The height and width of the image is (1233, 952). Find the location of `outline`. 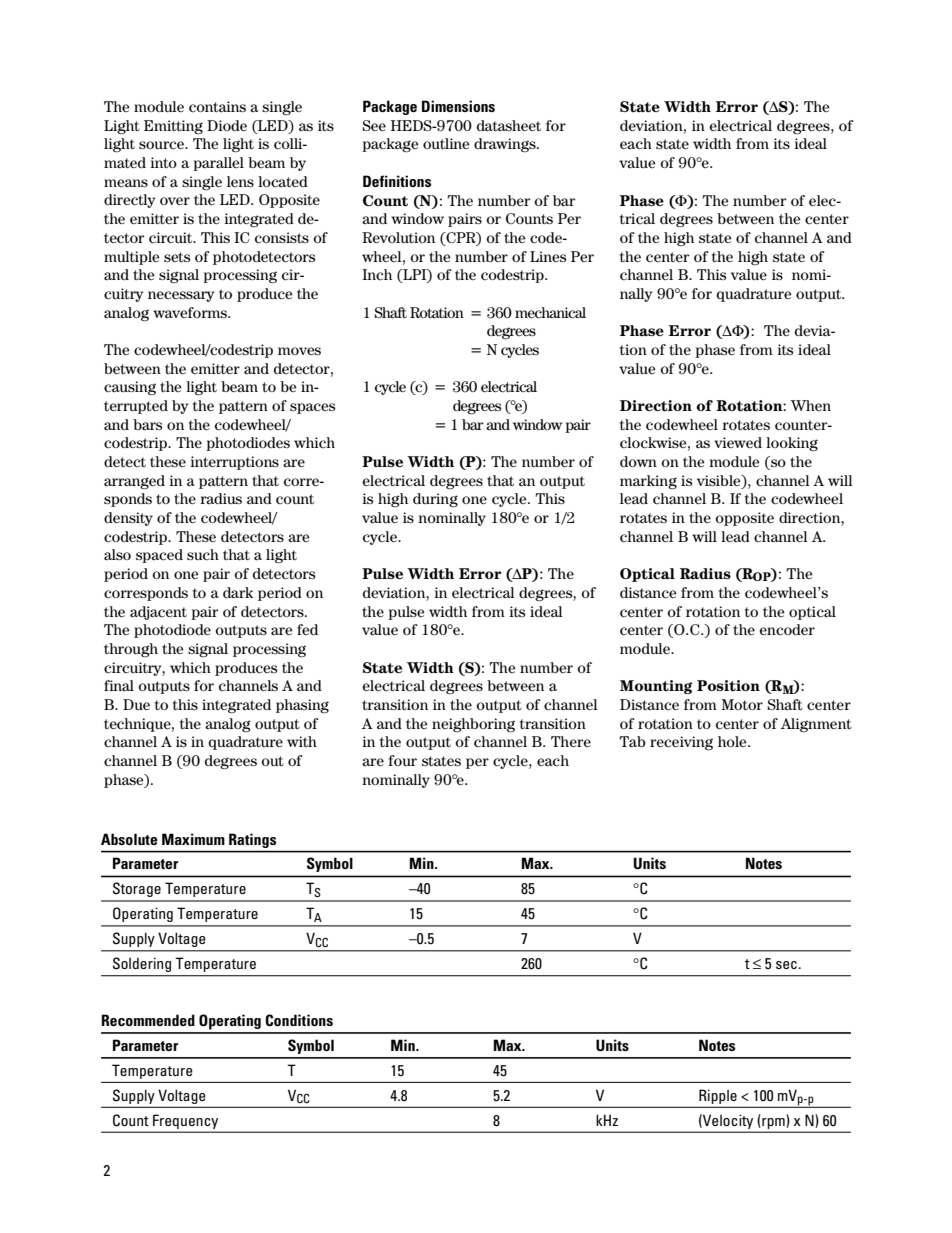

outline is located at coordinates (446, 143).
